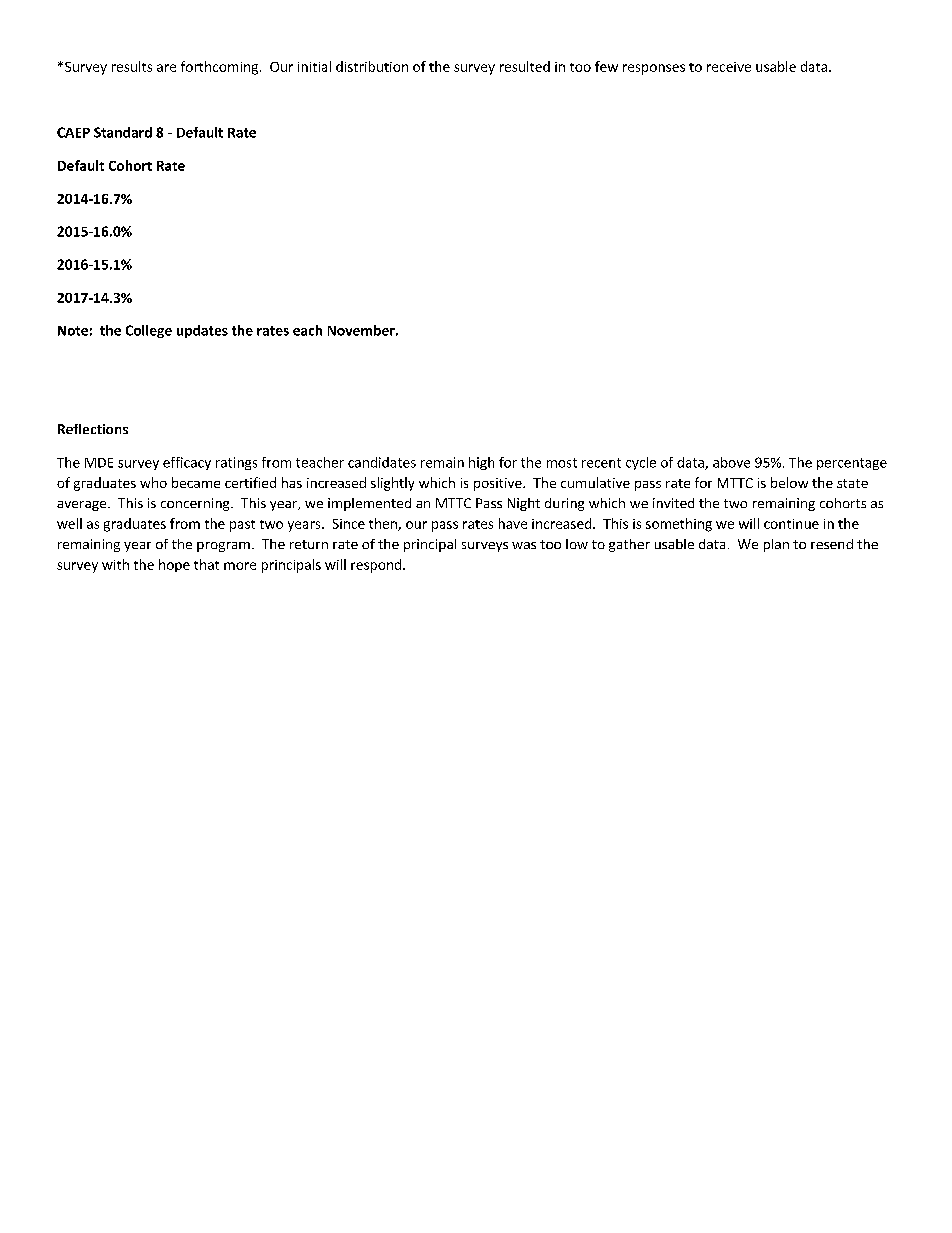 The image size is (952, 1233). I want to click on above, so click(731, 462).
